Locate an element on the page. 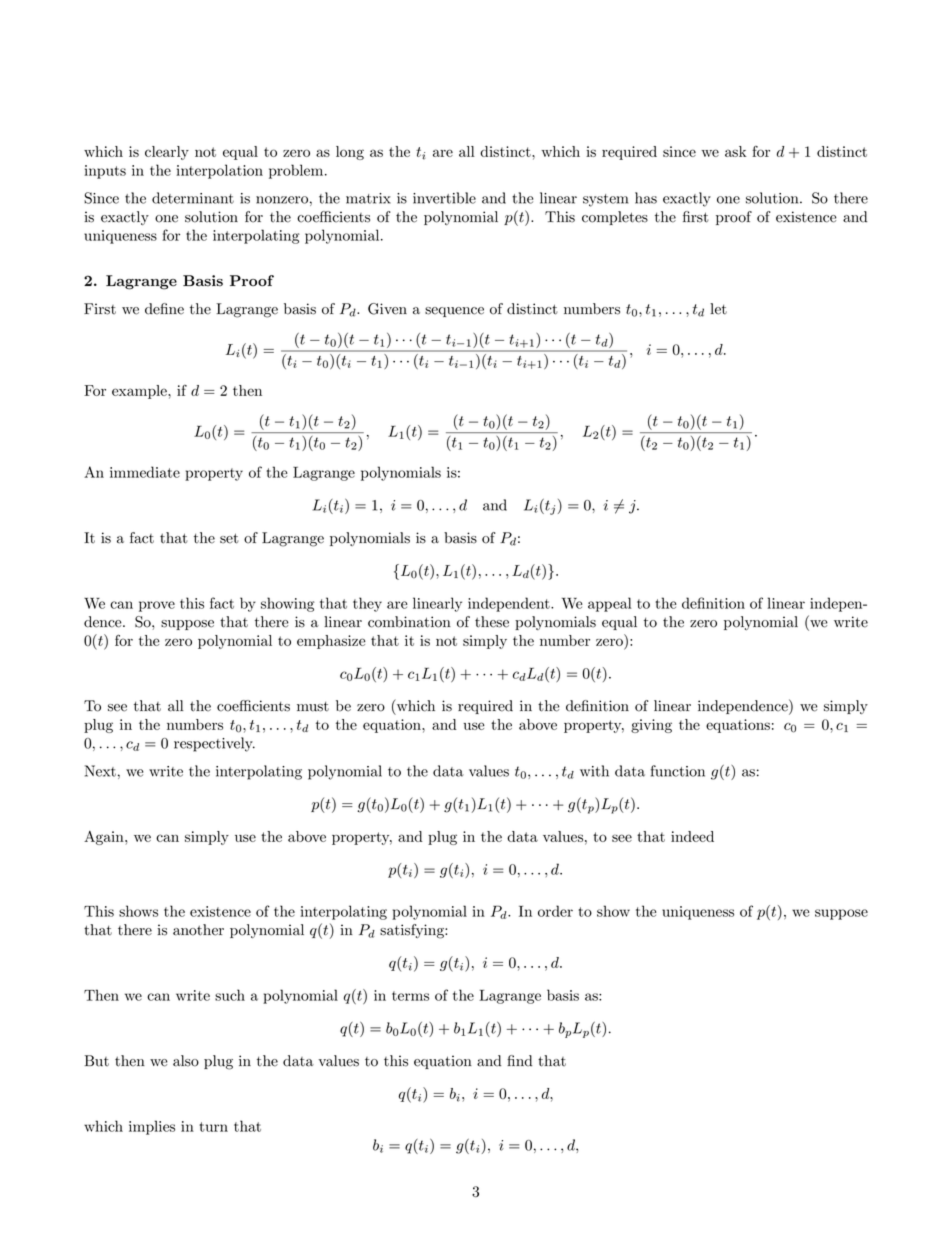  system is located at coordinates (605, 200).
